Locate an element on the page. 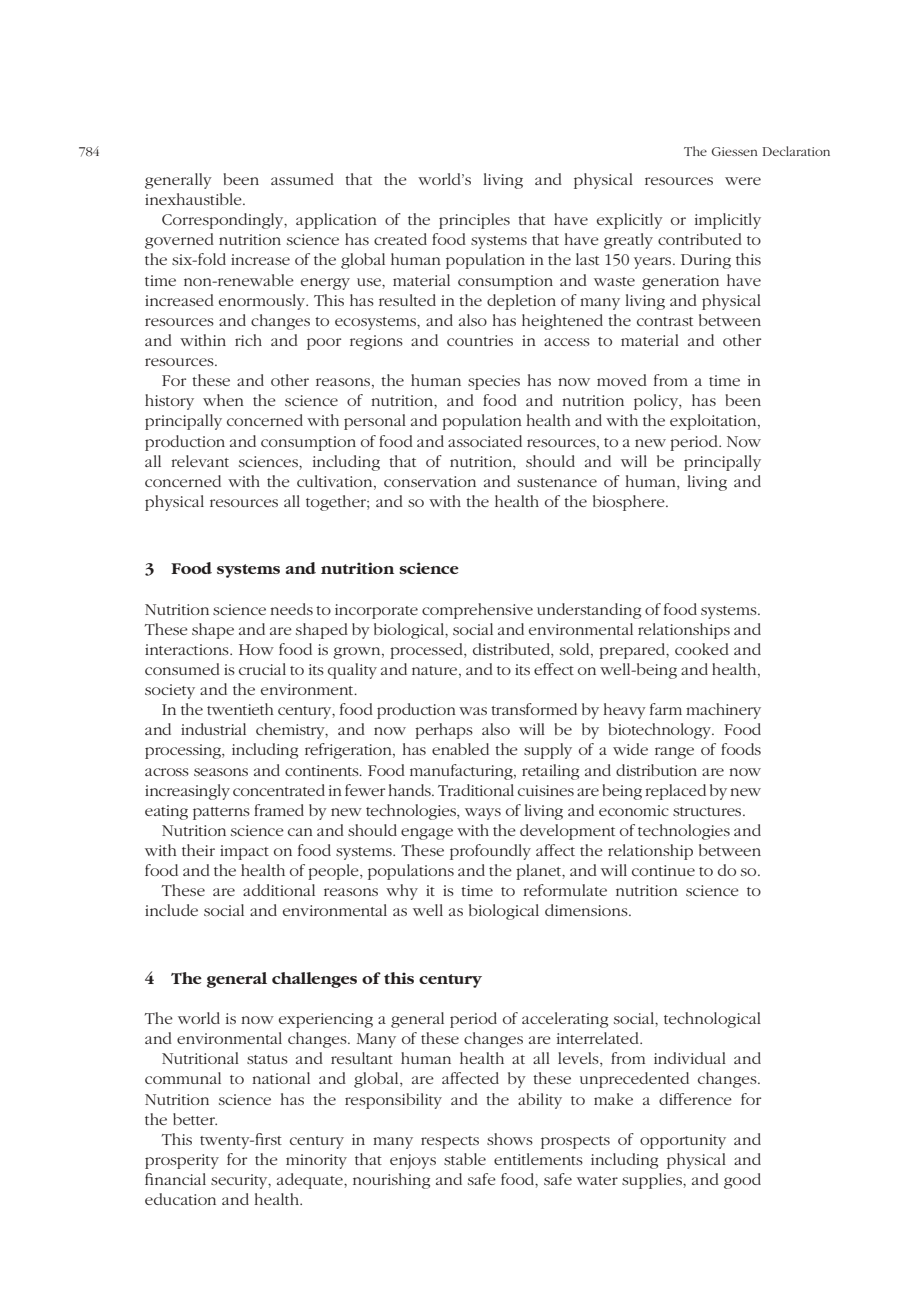 Image resolution: width=924 pixels, height=1308 pixels. principles is located at coordinates (474, 221).
